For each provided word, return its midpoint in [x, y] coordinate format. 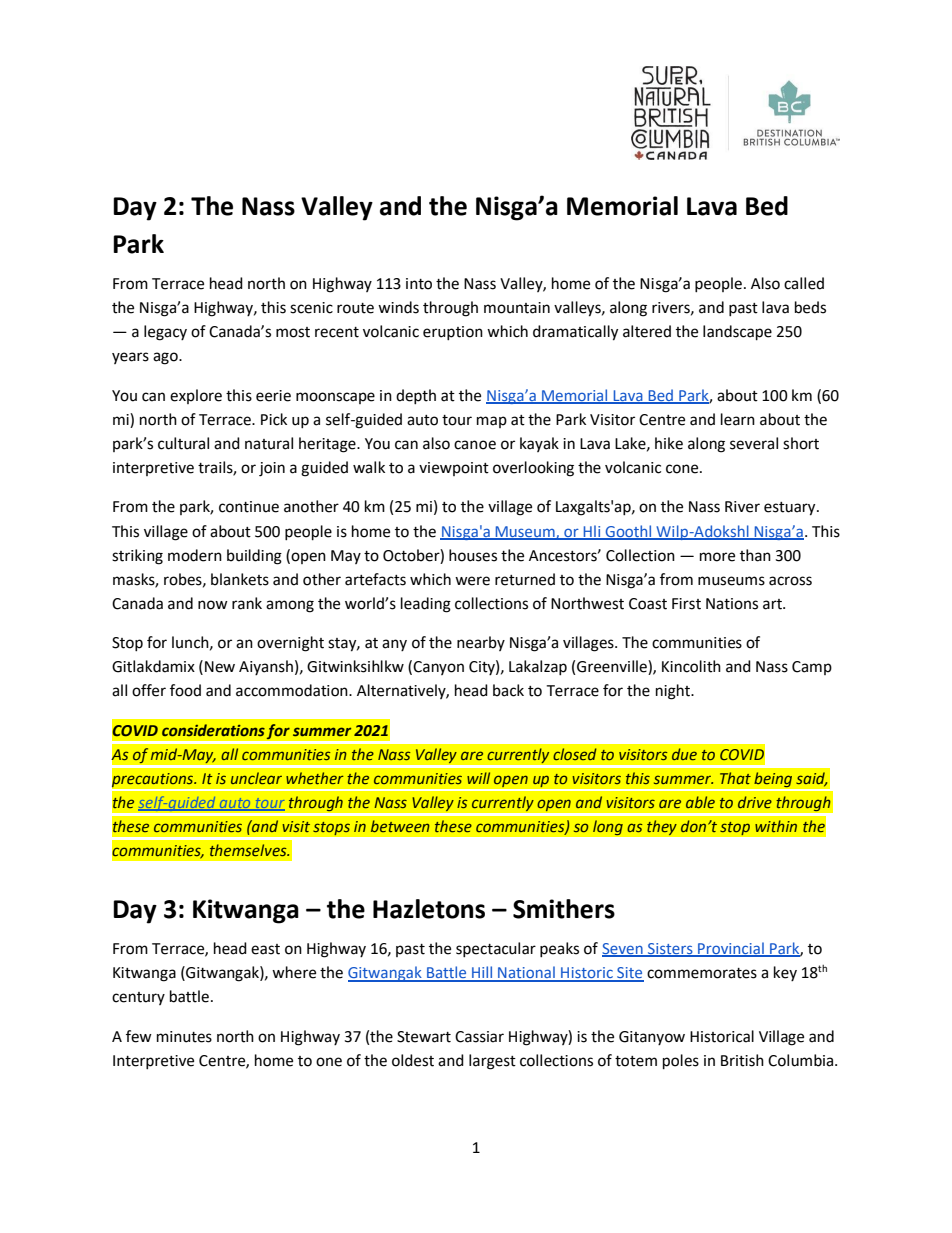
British [742, 1060]
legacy [165, 333]
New [220, 667]
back [508, 690]
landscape [737, 333]
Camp [812, 668]
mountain [517, 308]
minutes [184, 1037]
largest [492, 1062]
